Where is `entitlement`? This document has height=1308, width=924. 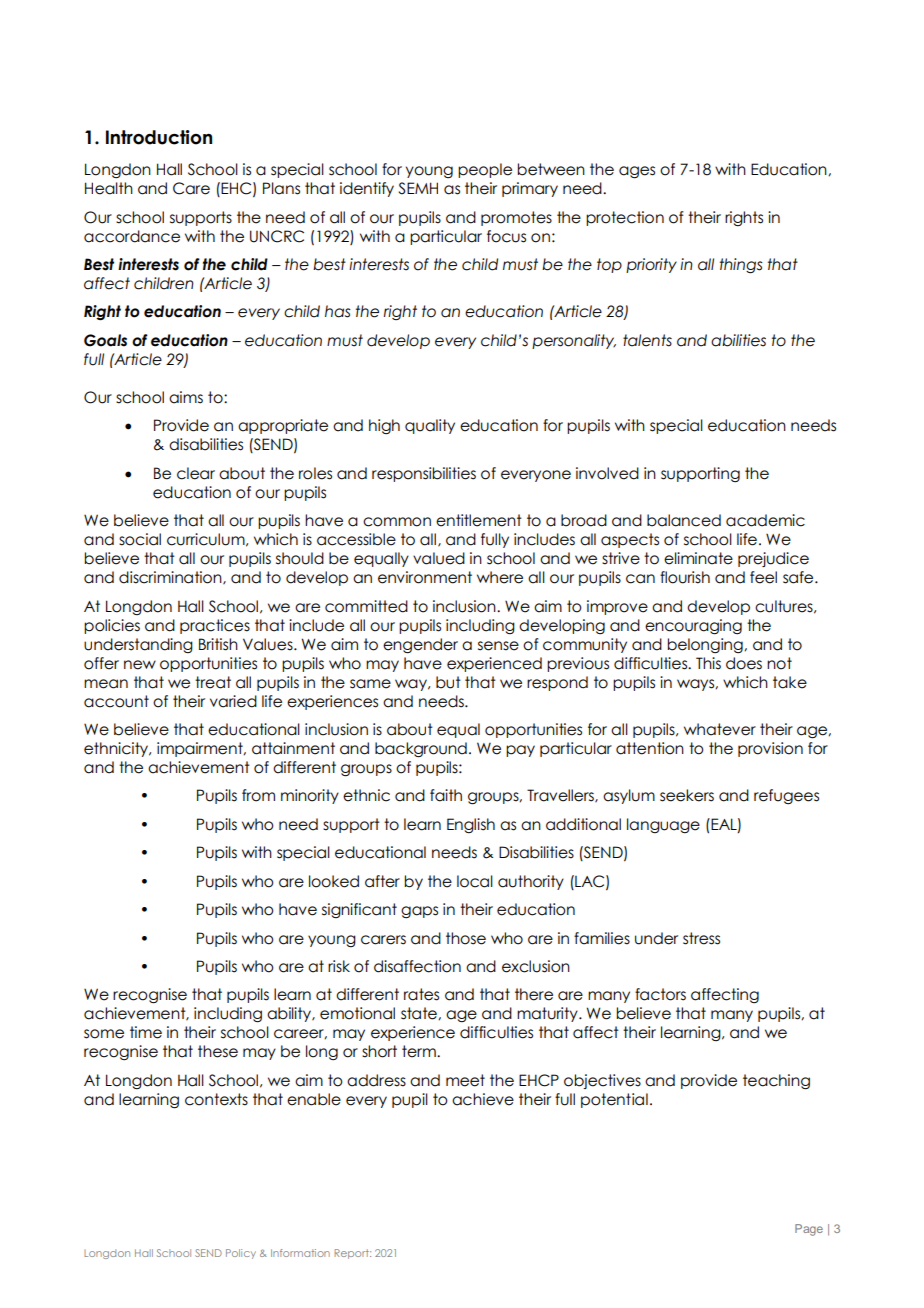
entitlement is located at coordinates (479, 520).
